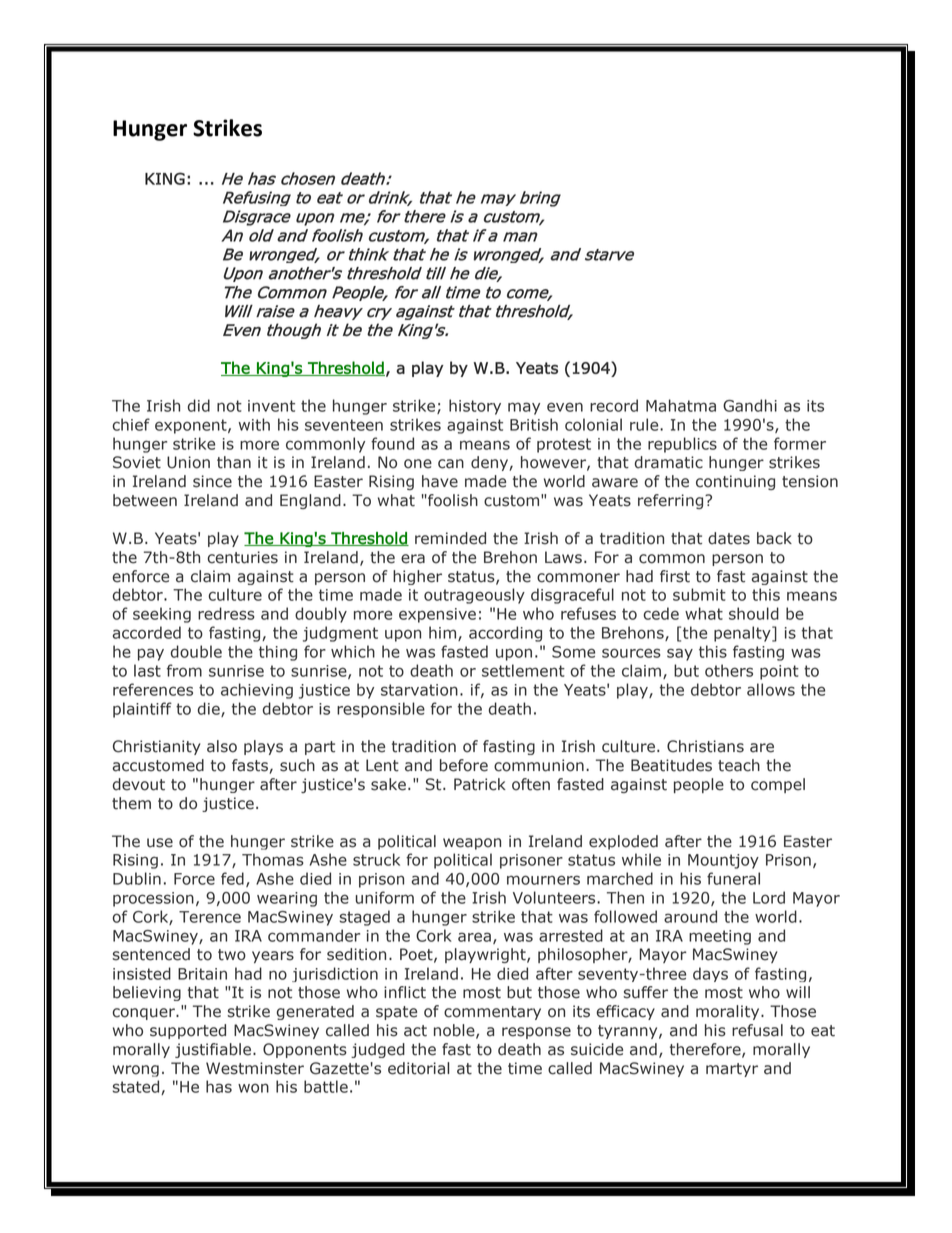 The width and height of the document is (952, 1233). What do you see at coordinates (254, 424) in the document?
I see `with` at bounding box center [254, 424].
